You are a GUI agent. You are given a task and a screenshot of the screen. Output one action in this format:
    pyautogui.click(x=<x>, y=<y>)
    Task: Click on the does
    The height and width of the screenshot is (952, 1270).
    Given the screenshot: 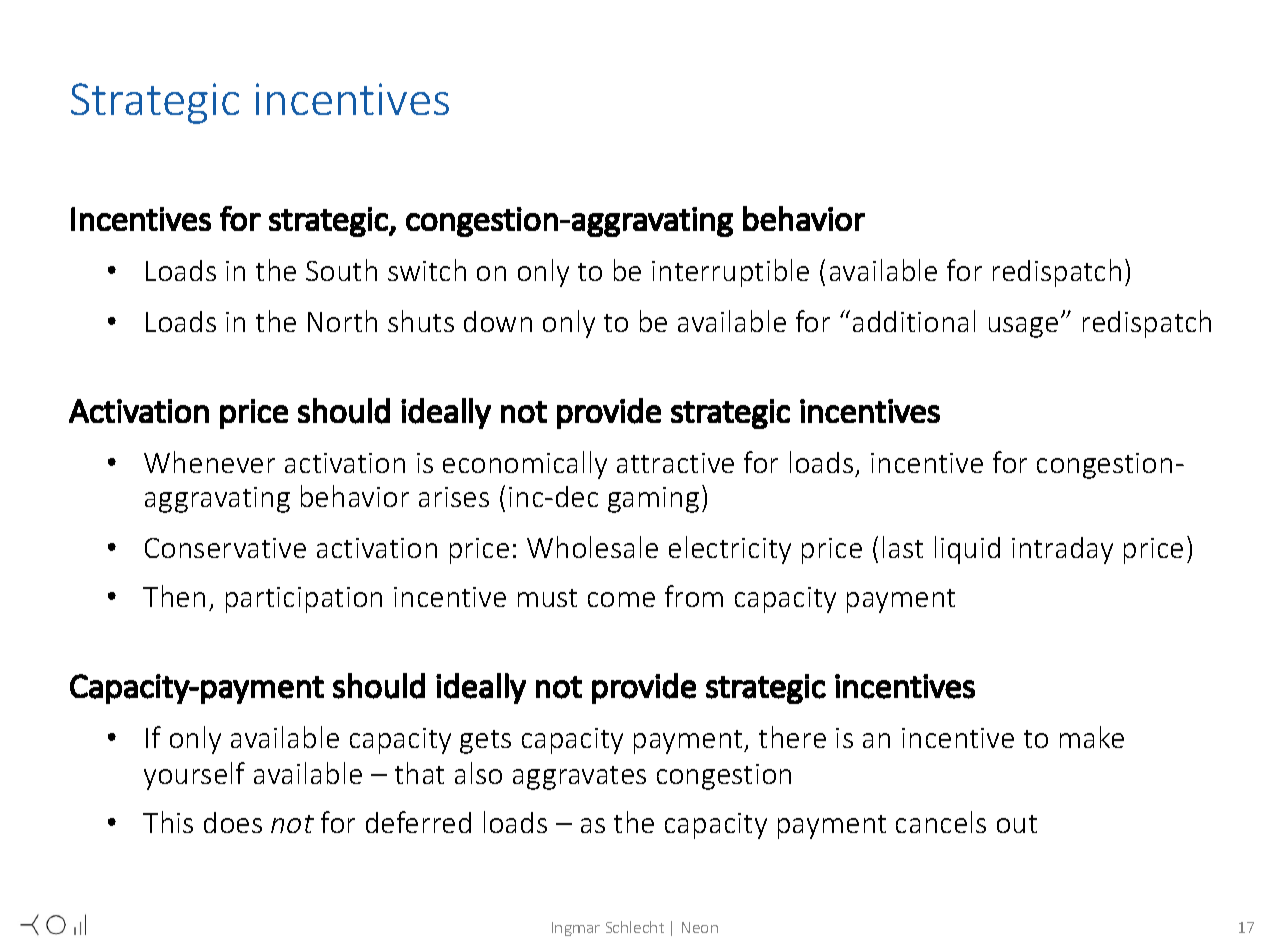 What is the action you would take?
    pyautogui.click(x=233, y=822)
